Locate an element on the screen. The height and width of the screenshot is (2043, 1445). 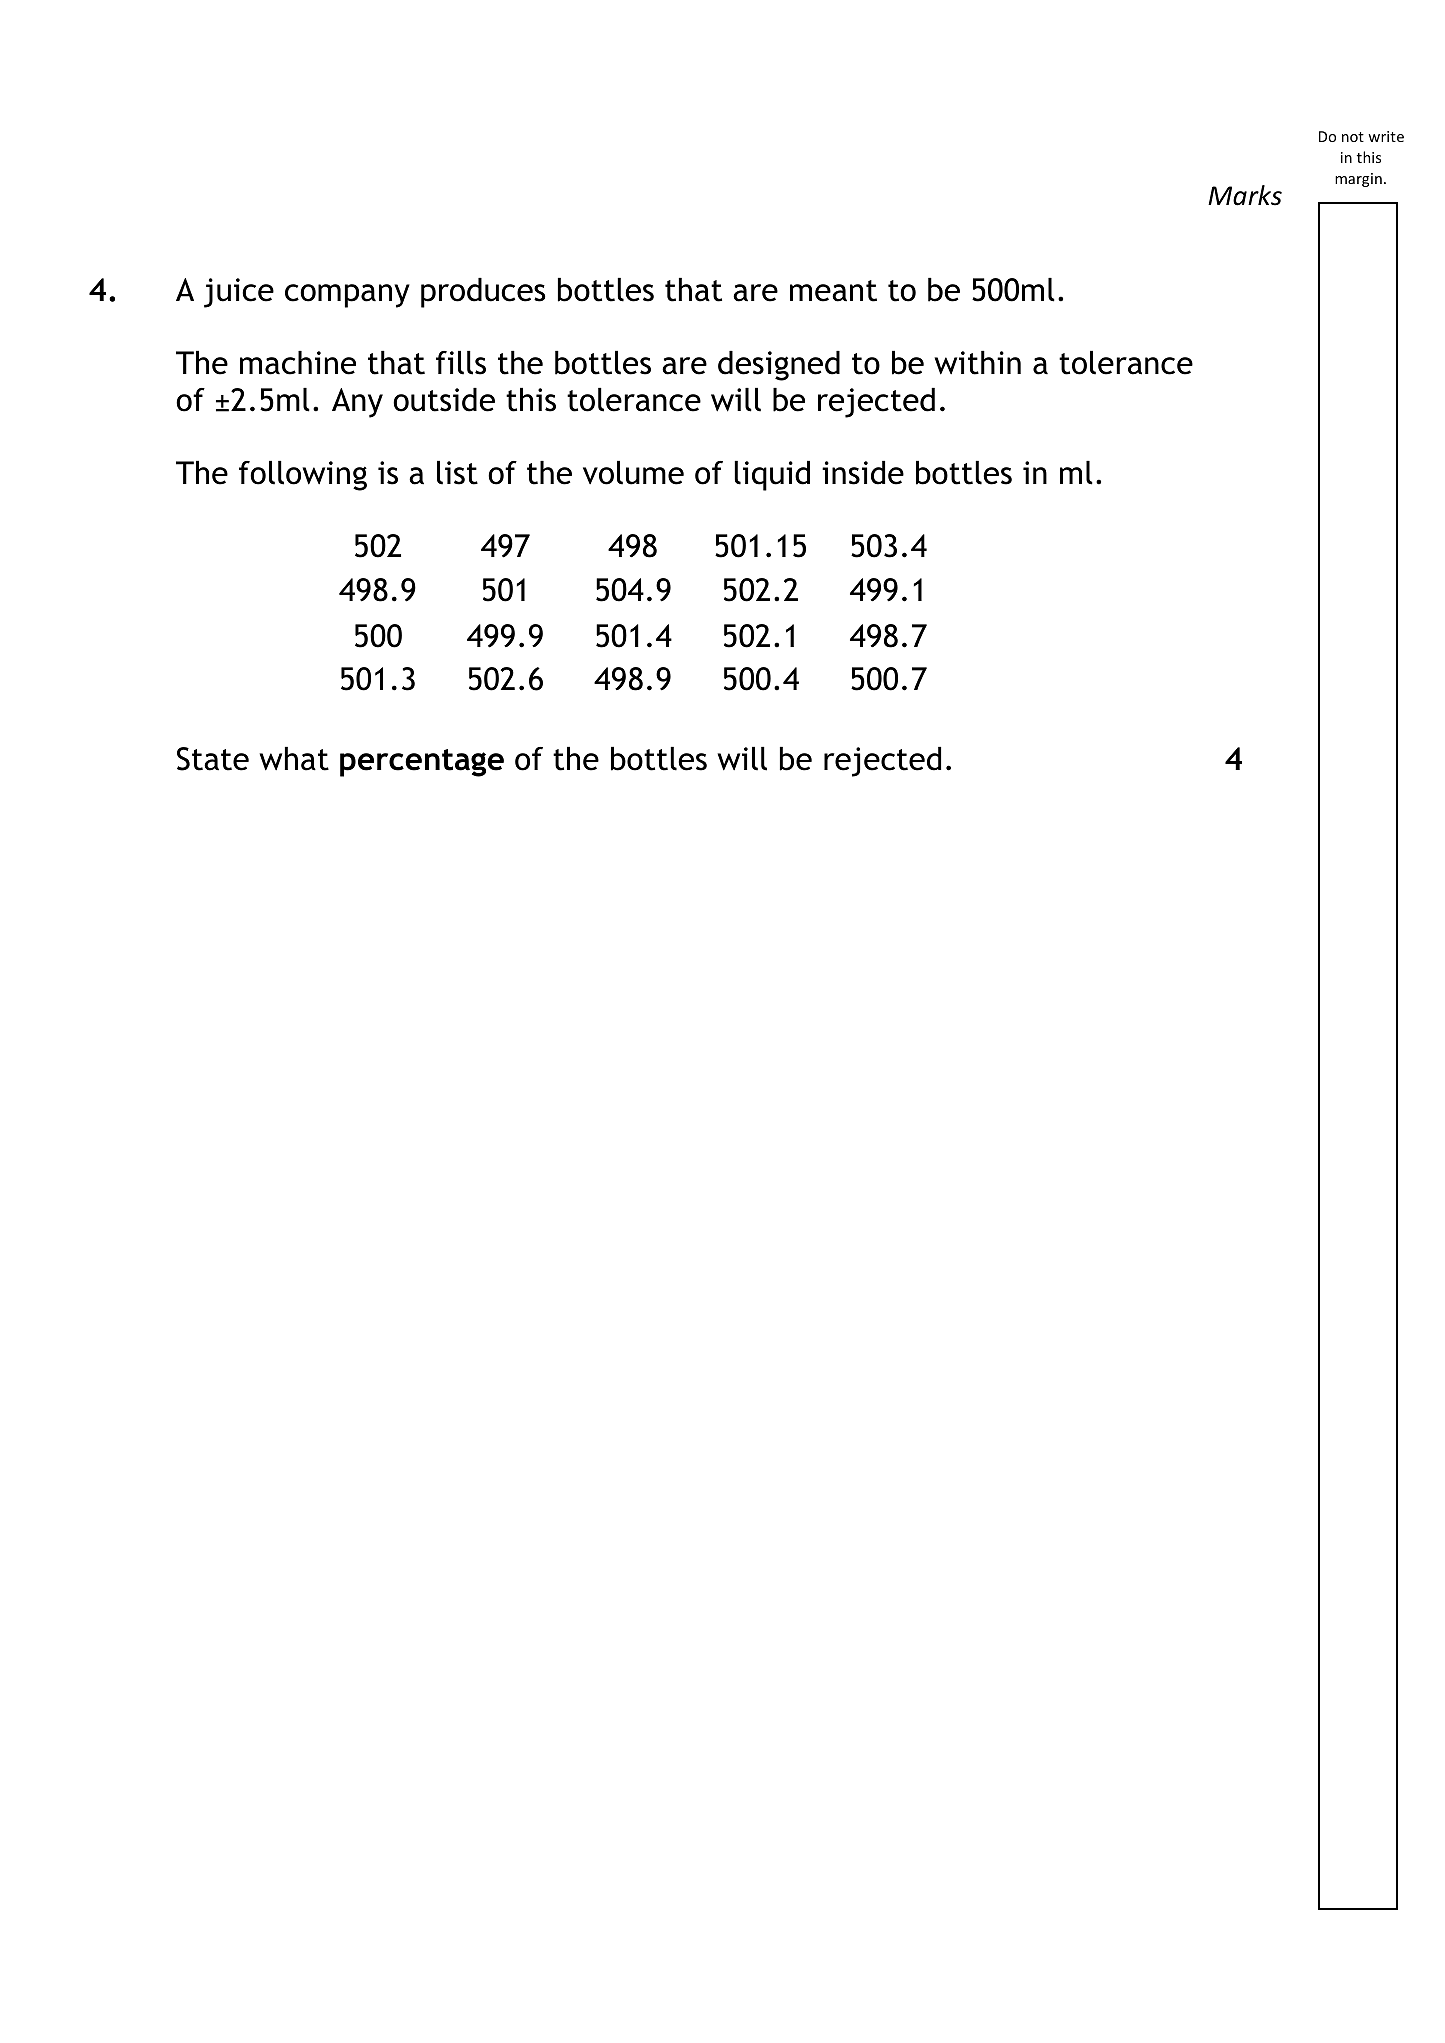
liquid is located at coordinates (772, 476).
